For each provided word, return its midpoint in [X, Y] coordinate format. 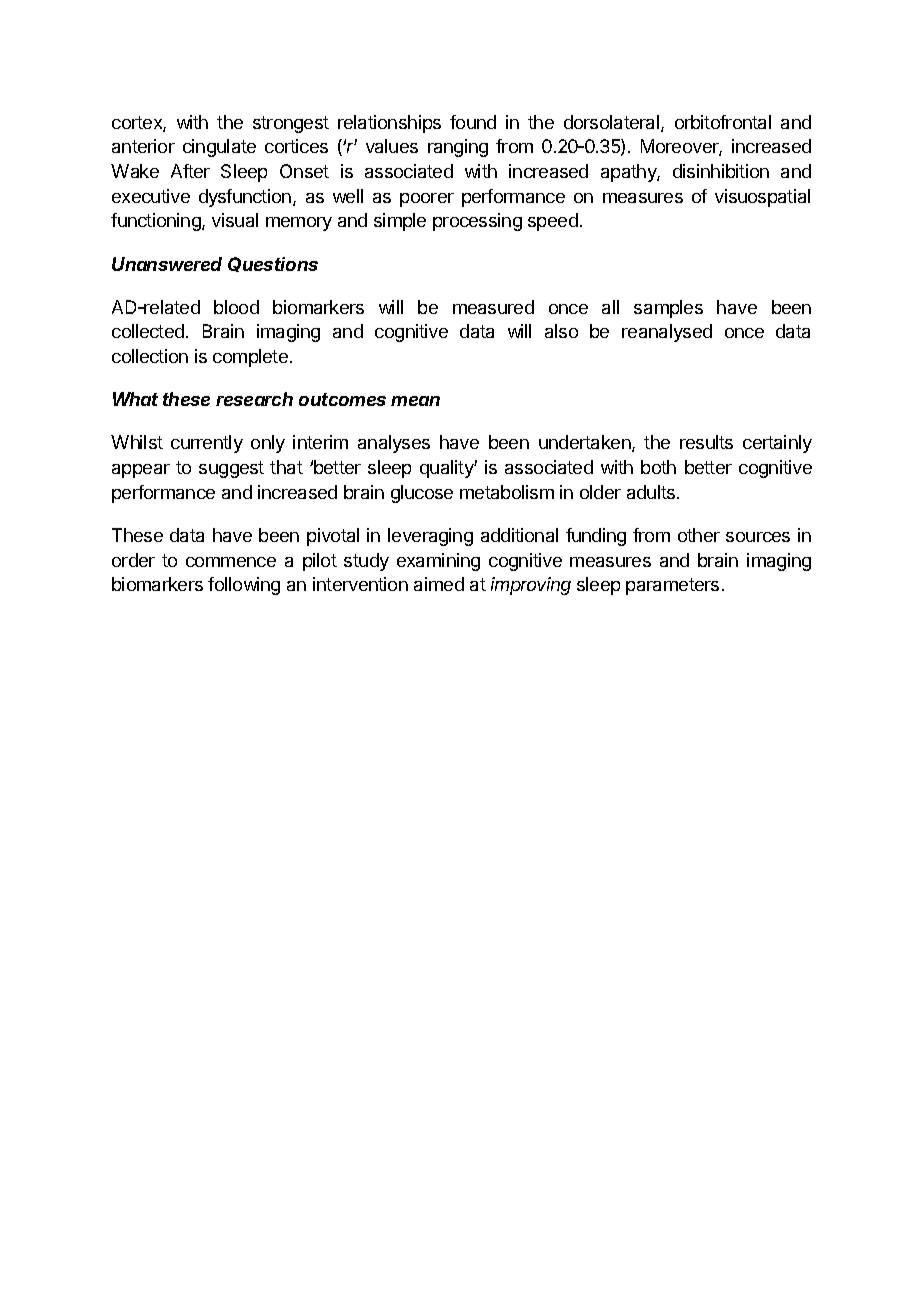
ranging [458, 148]
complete [250, 358]
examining [438, 562]
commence [231, 562]
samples [668, 309]
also [561, 331]
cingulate [219, 148]
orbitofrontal [723, 122]
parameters [672, 586]
